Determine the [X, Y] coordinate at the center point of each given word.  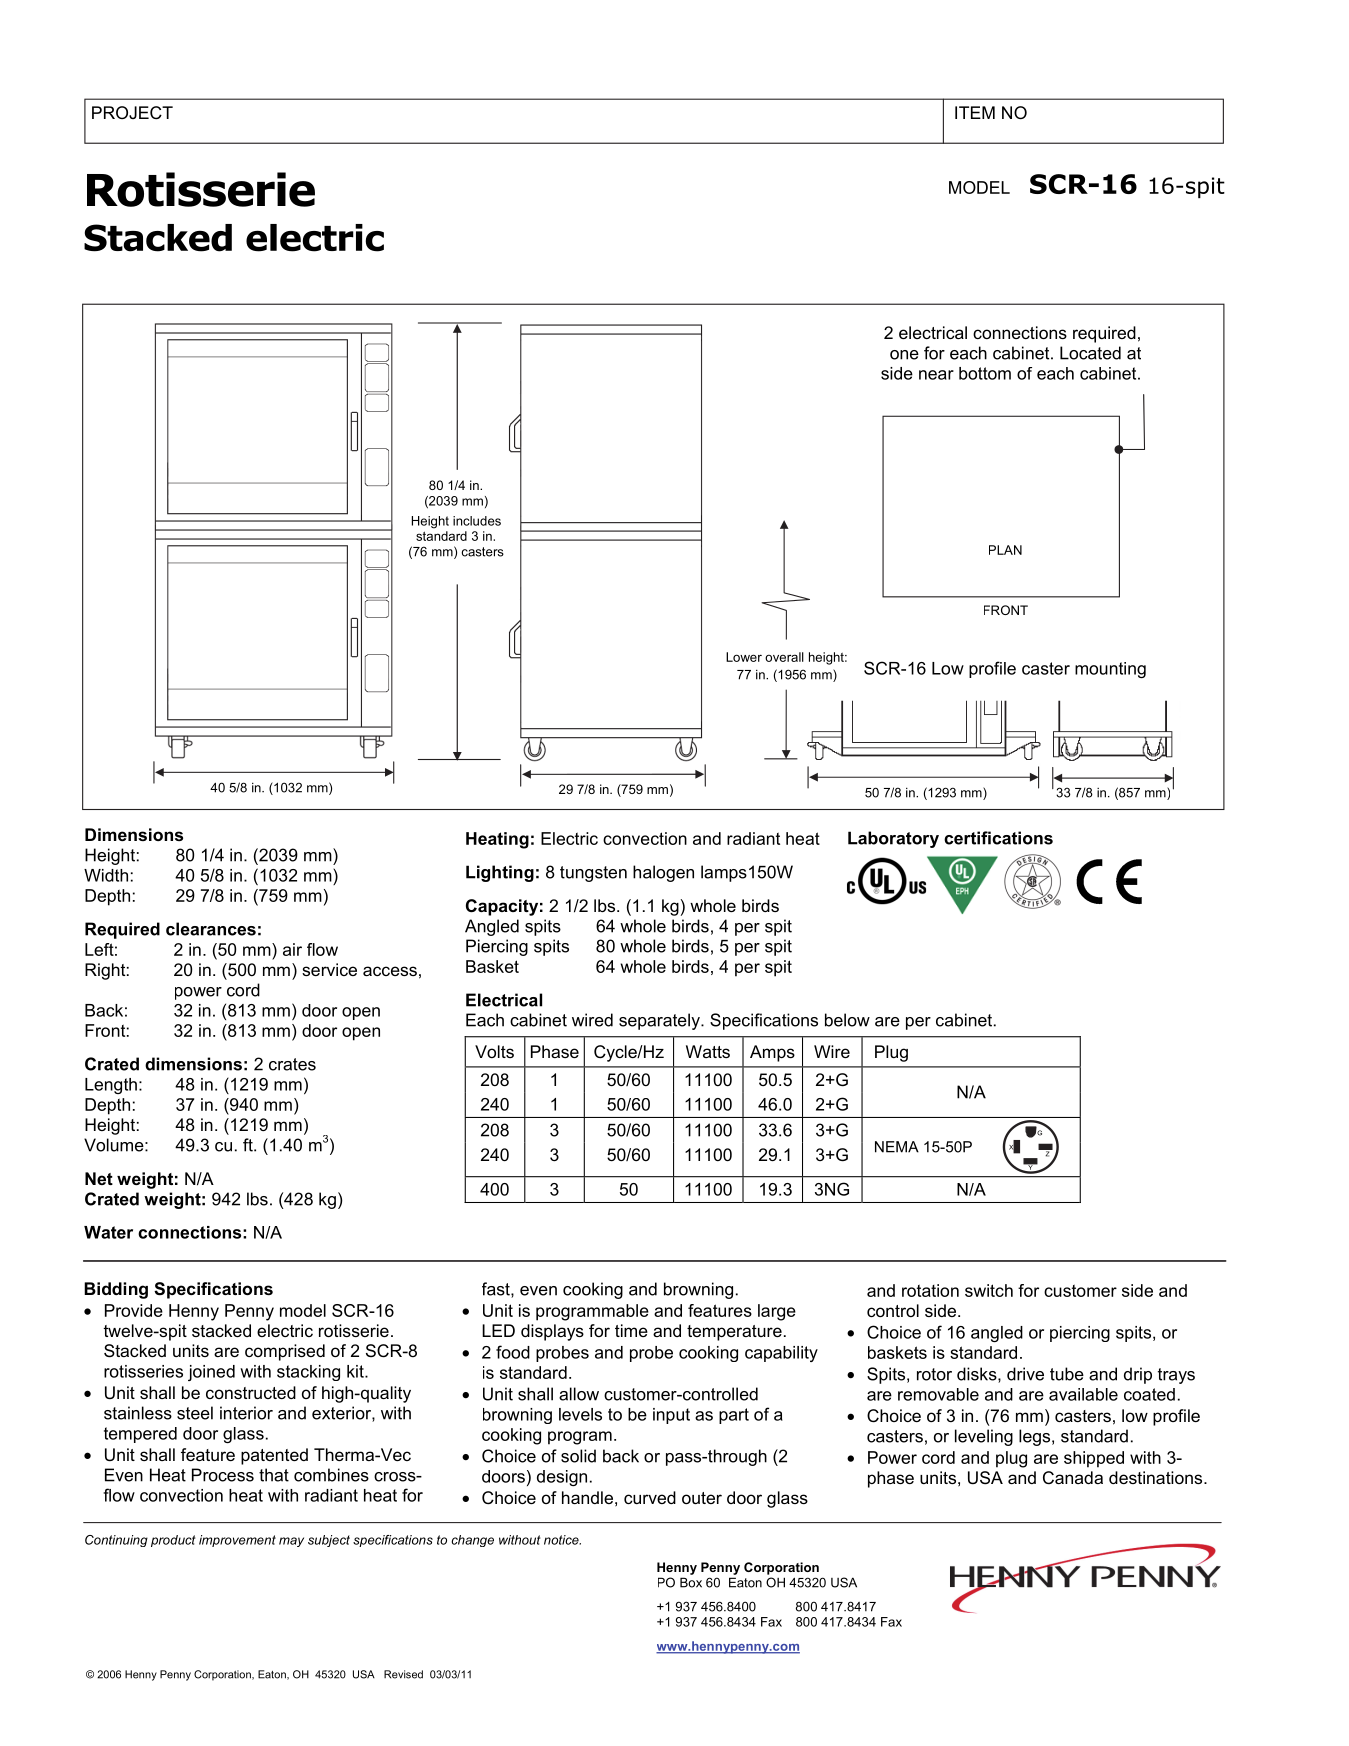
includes [477, 521]
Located [1090, 353]
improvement [237, 1541]
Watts [708, 1051]
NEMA [897, 1147]
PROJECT [132, 113]
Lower [744, 657]
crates [292, 1064]
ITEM [975, 112]
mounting [1110, 670]
